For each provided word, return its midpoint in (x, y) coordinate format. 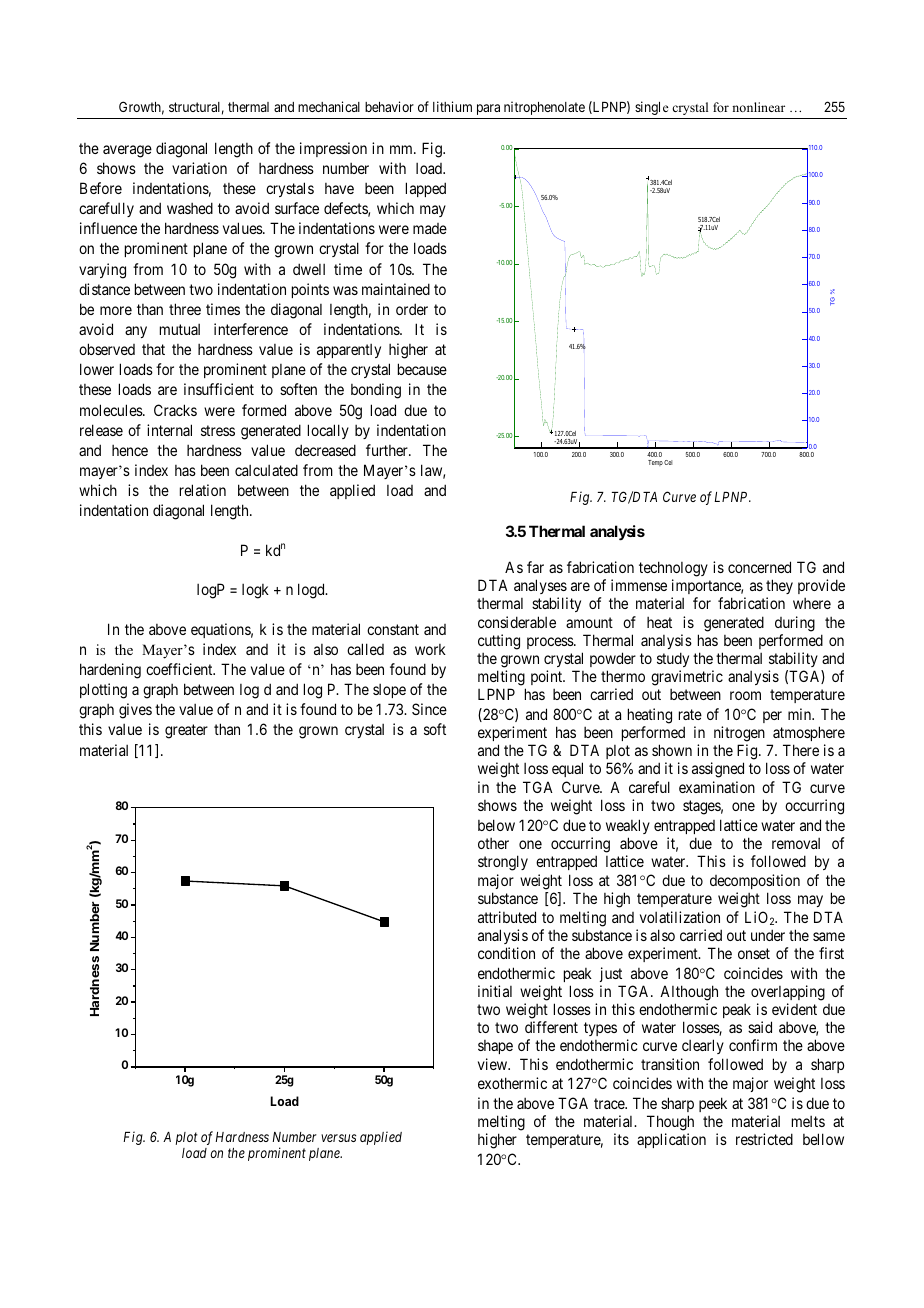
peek (713, 1104)
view (494, 1064)
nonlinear (758, 107)
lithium (452, 106)
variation (199, 168)
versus (338, 1138)
